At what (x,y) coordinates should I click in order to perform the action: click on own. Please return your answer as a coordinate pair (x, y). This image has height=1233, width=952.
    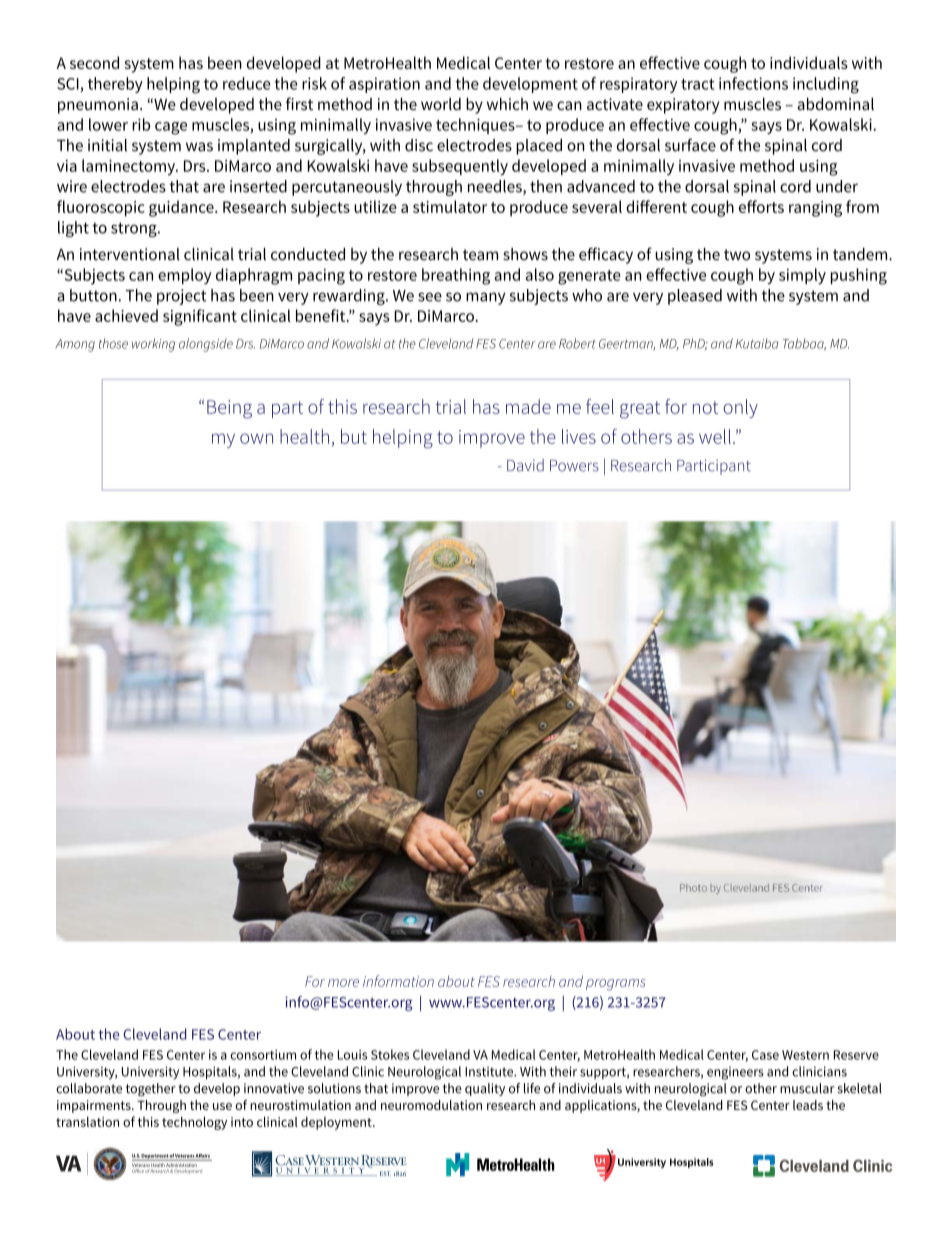
    Looking at the image, I should click on (256, 438).
